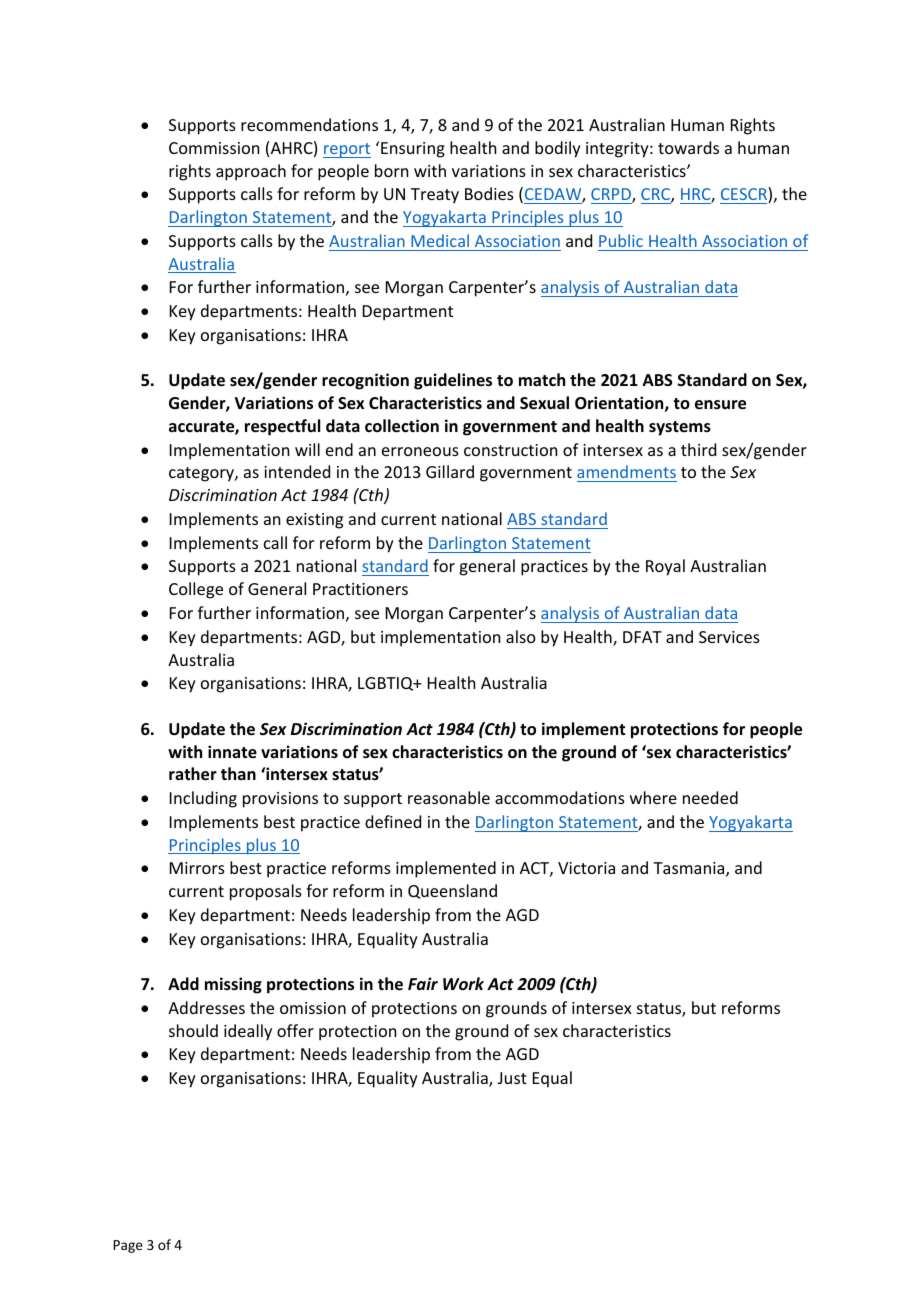 This page has width=924, height=1308. Describe the element at coordinates (402, 426) in the page. I see `collection` at that location.
